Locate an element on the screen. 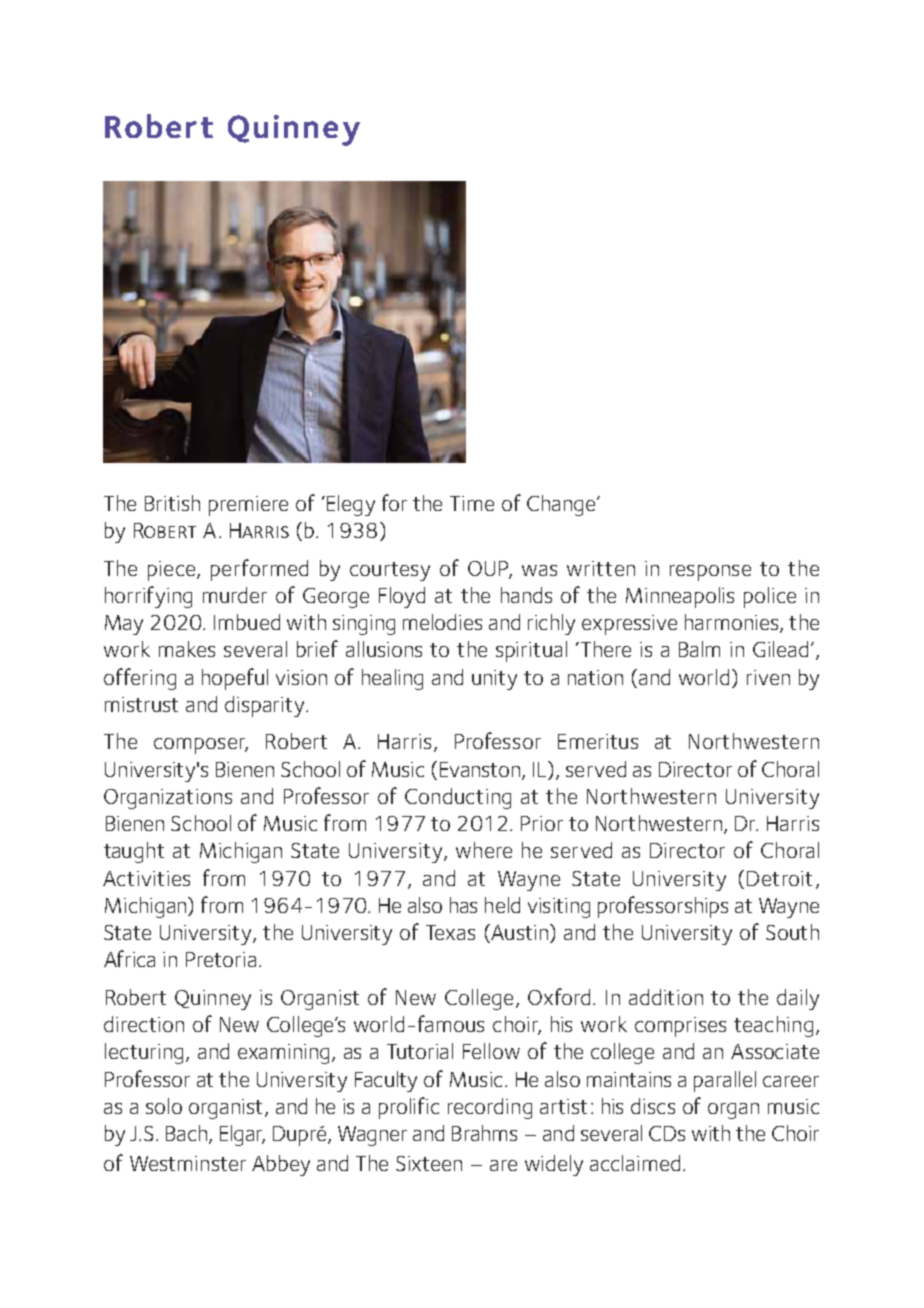  response is located at coordinates (710, 573).
